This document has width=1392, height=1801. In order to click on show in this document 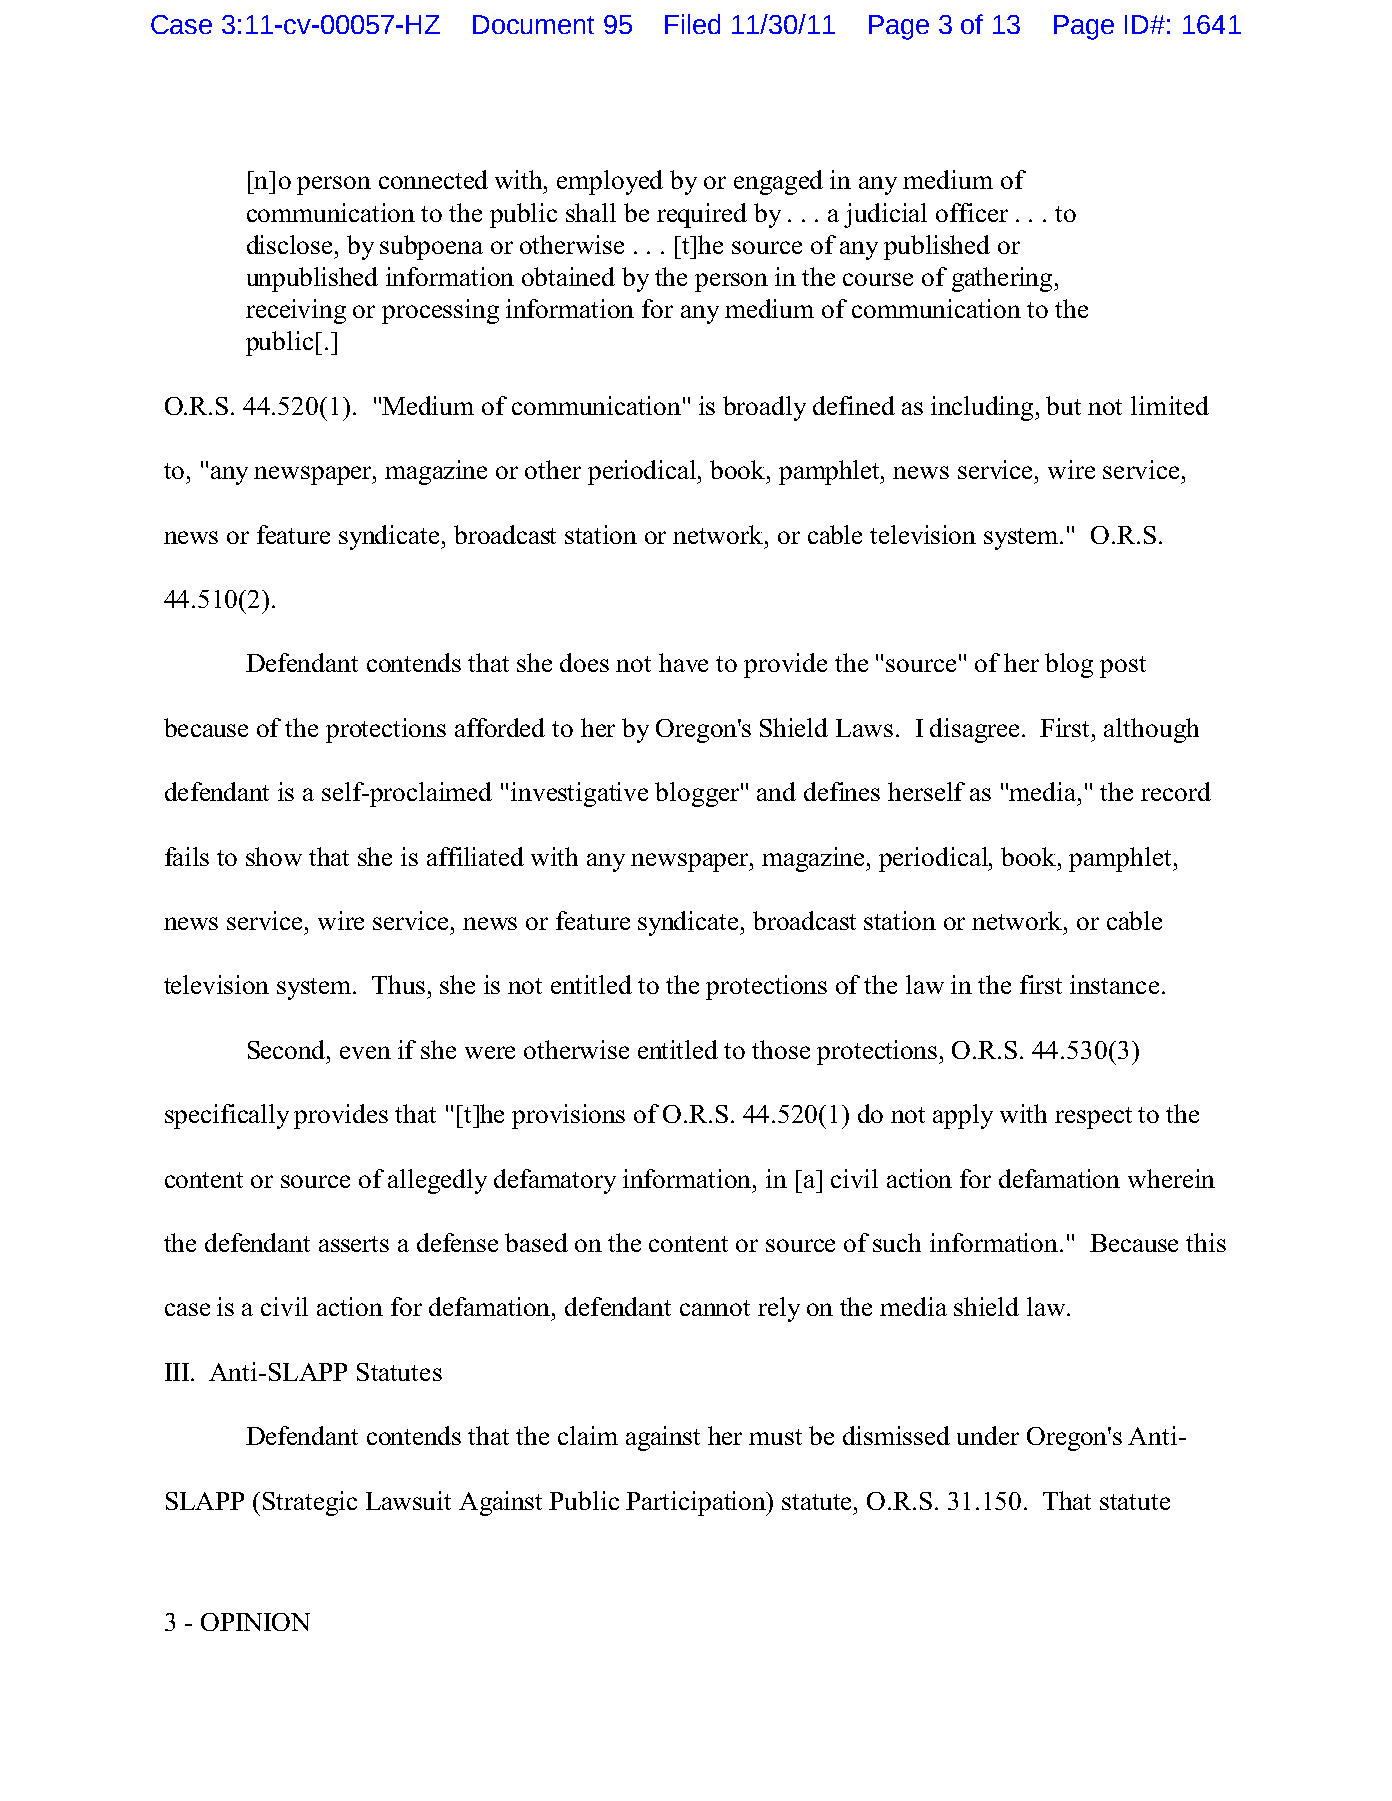, I will do `click(274, 856)`.
